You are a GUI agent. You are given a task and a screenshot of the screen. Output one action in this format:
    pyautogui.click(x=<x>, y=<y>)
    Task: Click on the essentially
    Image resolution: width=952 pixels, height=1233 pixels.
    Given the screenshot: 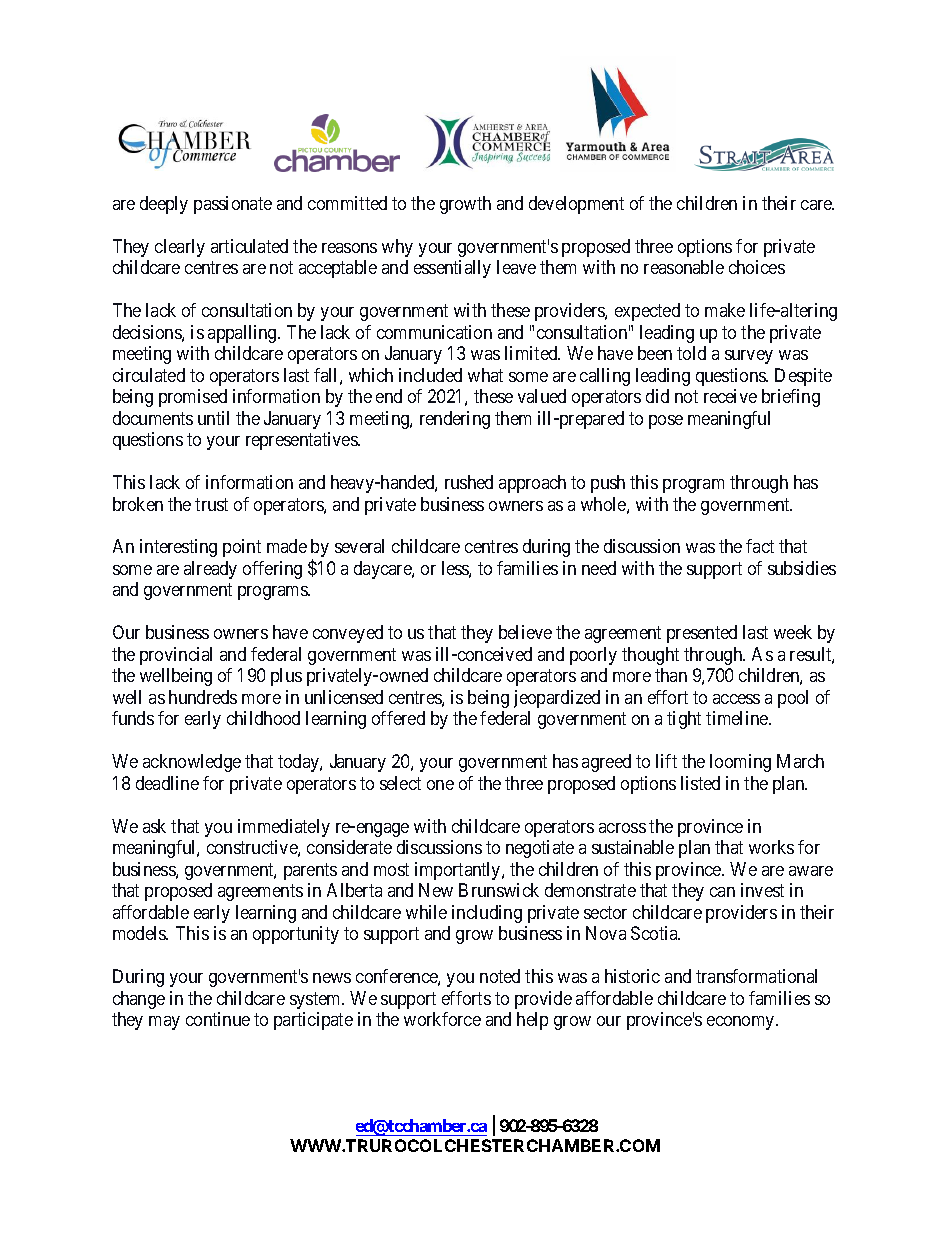 What is the action you would take?
    pyautogui.click(x=452, y=269)
